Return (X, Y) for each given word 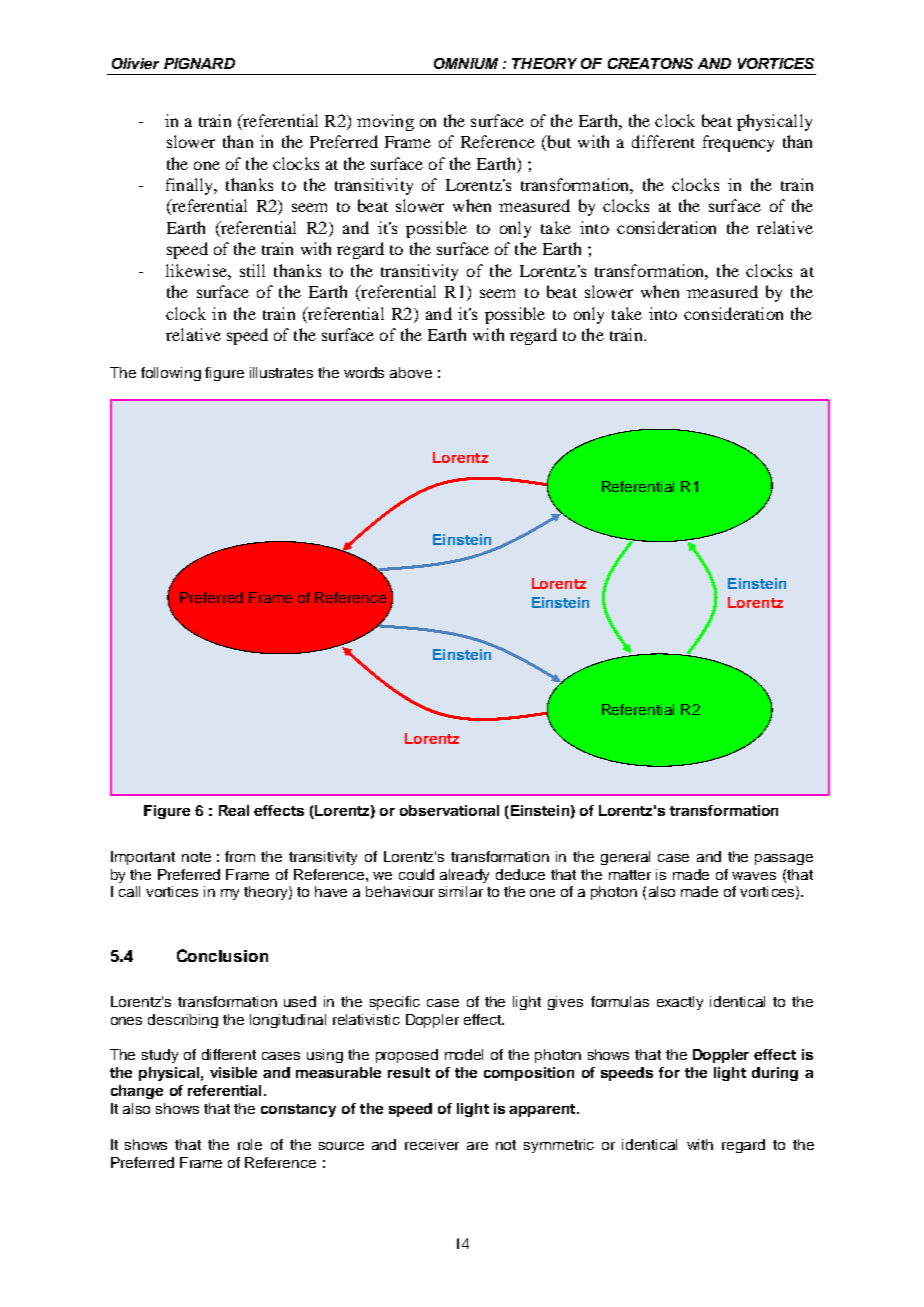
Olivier (135, 63)
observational (449, 810)
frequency (738, 143)
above (411, 372)
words (364, 372)
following (171, 374)
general (625, 858)
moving (385, 122)
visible (233, 1072)
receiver (432, 1144)
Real (234, 810)
